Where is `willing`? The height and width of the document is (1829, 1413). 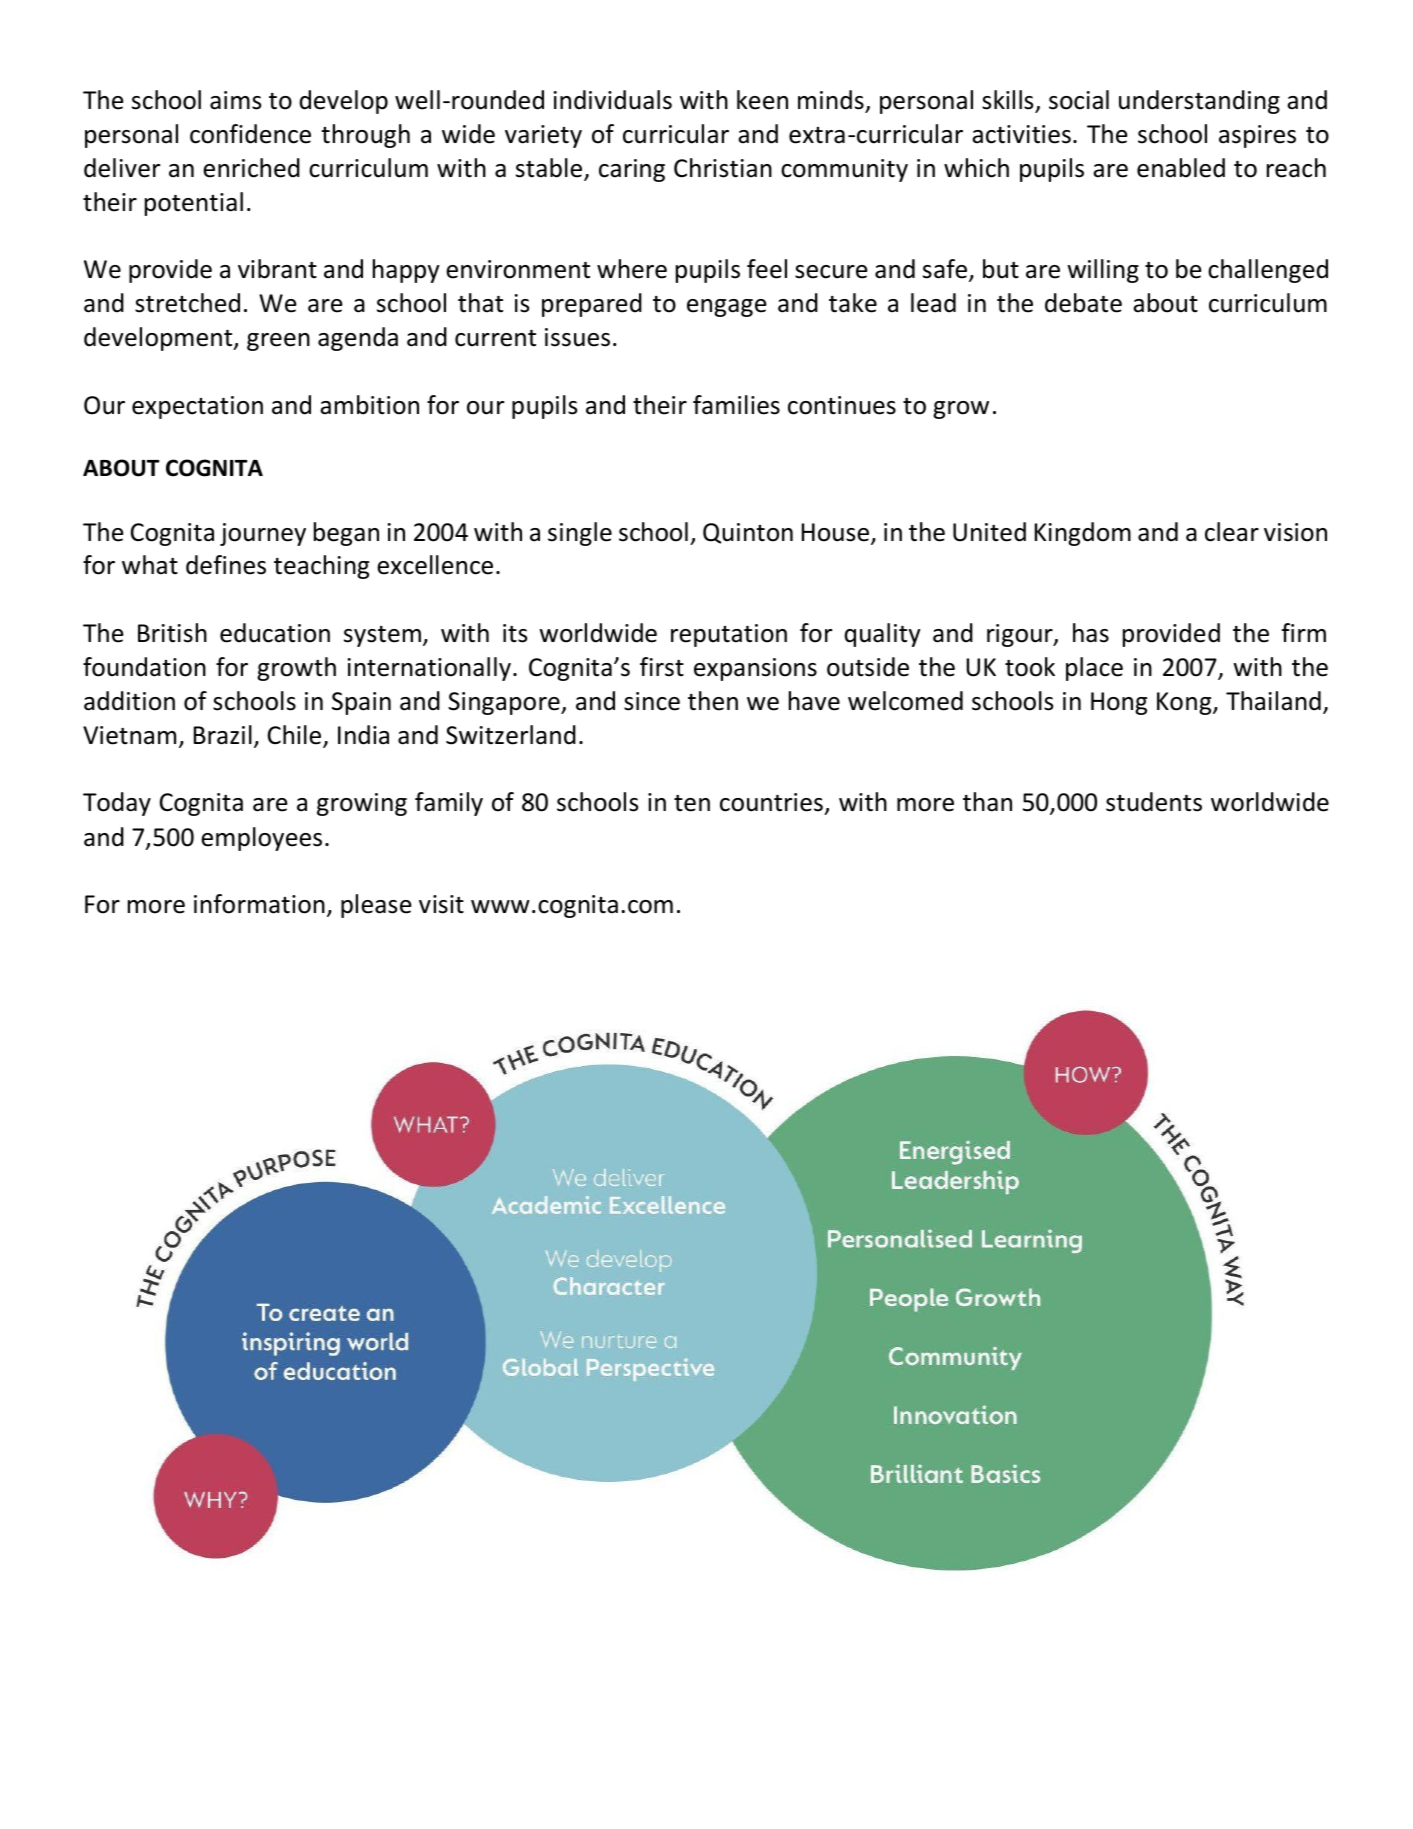
willing is located at coordinates (1103, 271).
